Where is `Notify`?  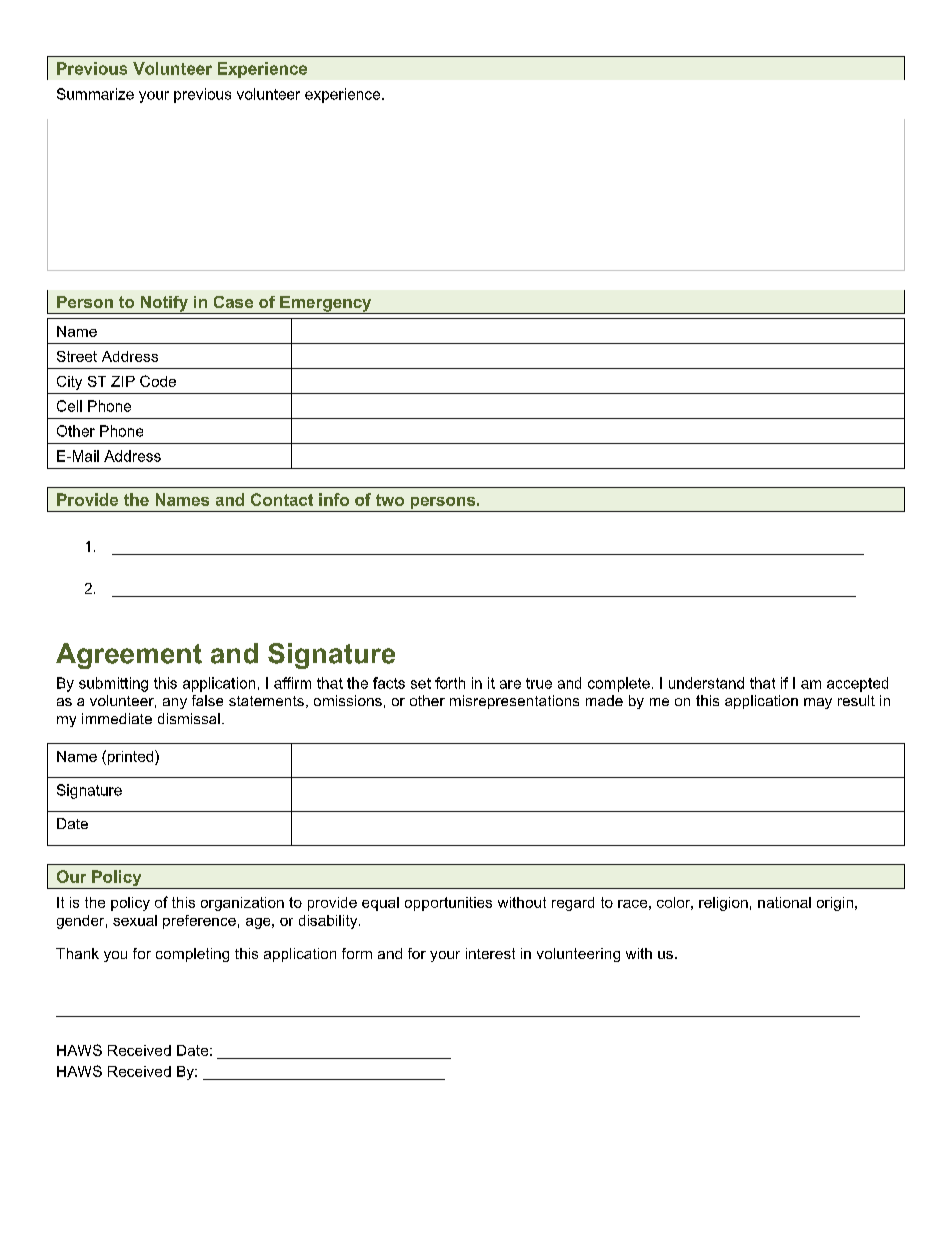
Notify is located at coordinates (164, 305).
